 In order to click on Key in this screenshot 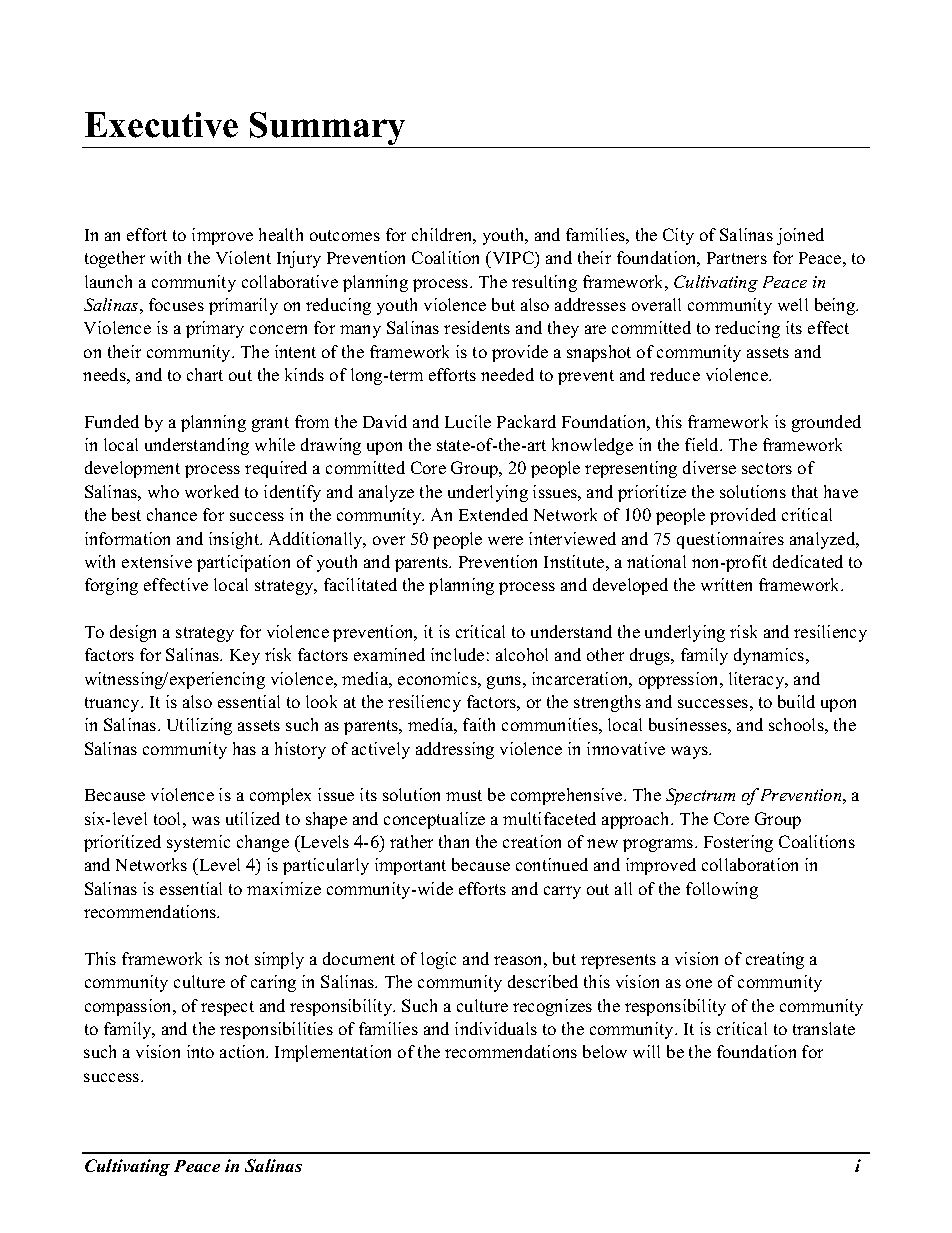, I will do `click(245, 657)`.
